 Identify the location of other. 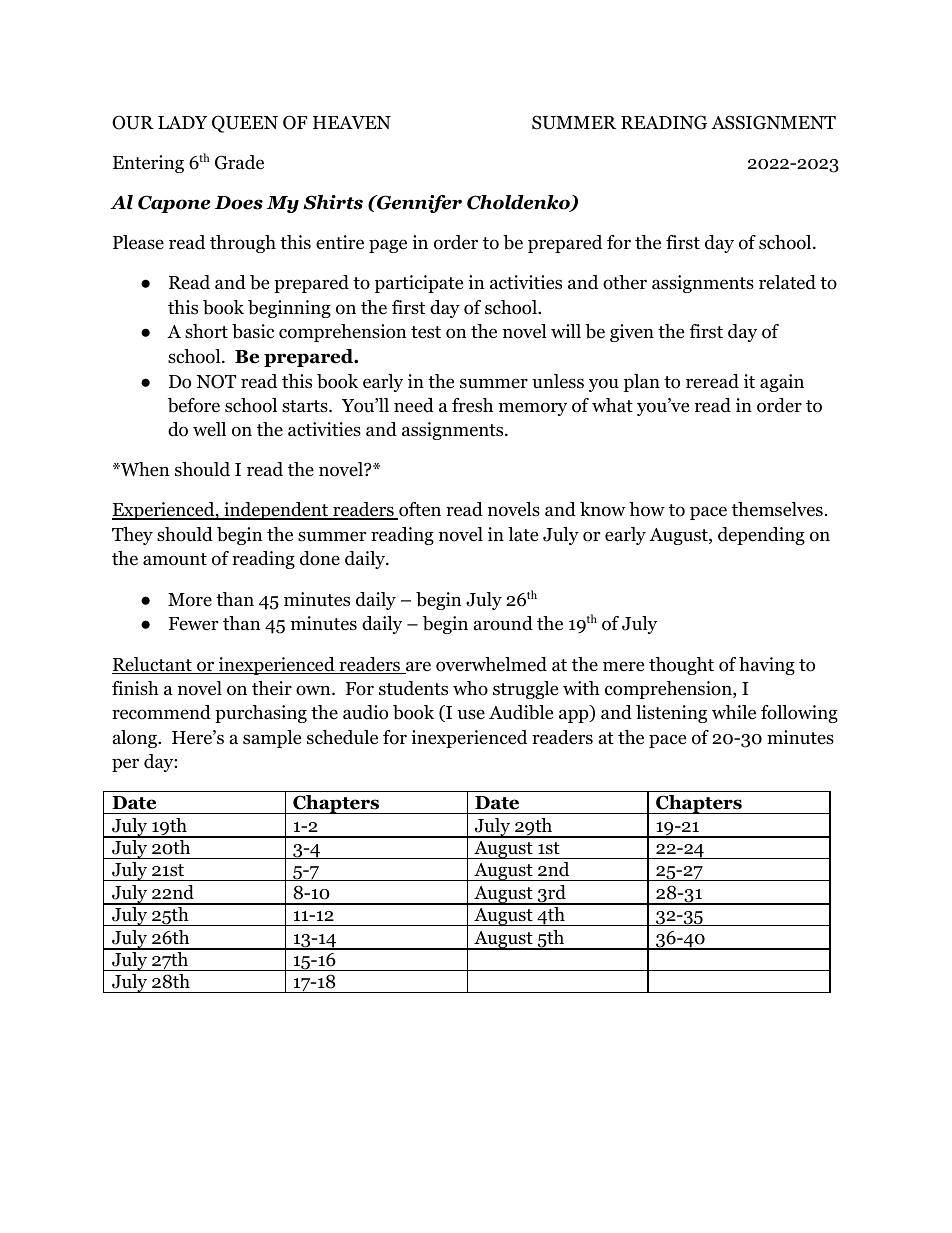
(625, 282).
